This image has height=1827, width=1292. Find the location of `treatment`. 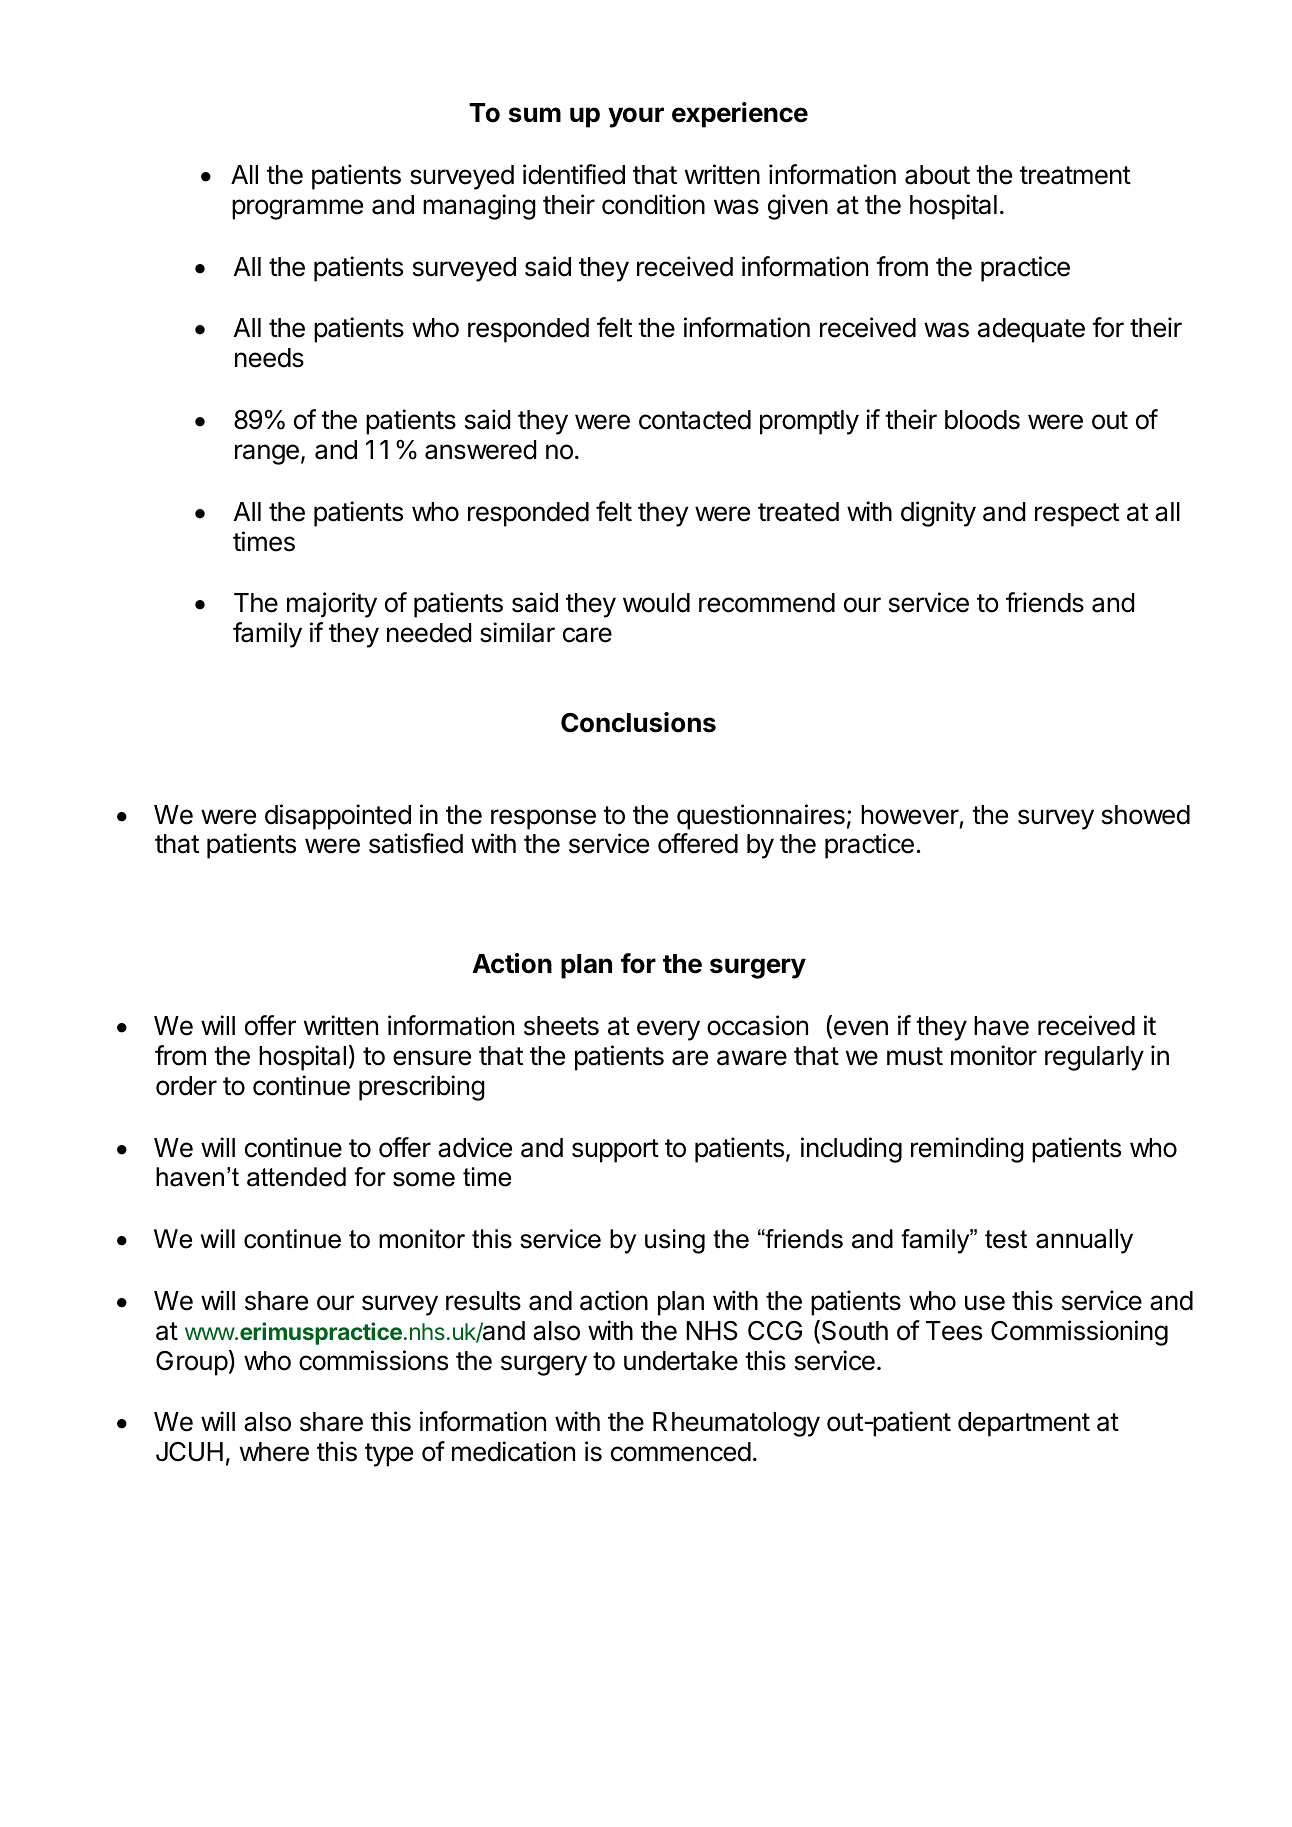

treatment is located at coordinates (1075, 175).
